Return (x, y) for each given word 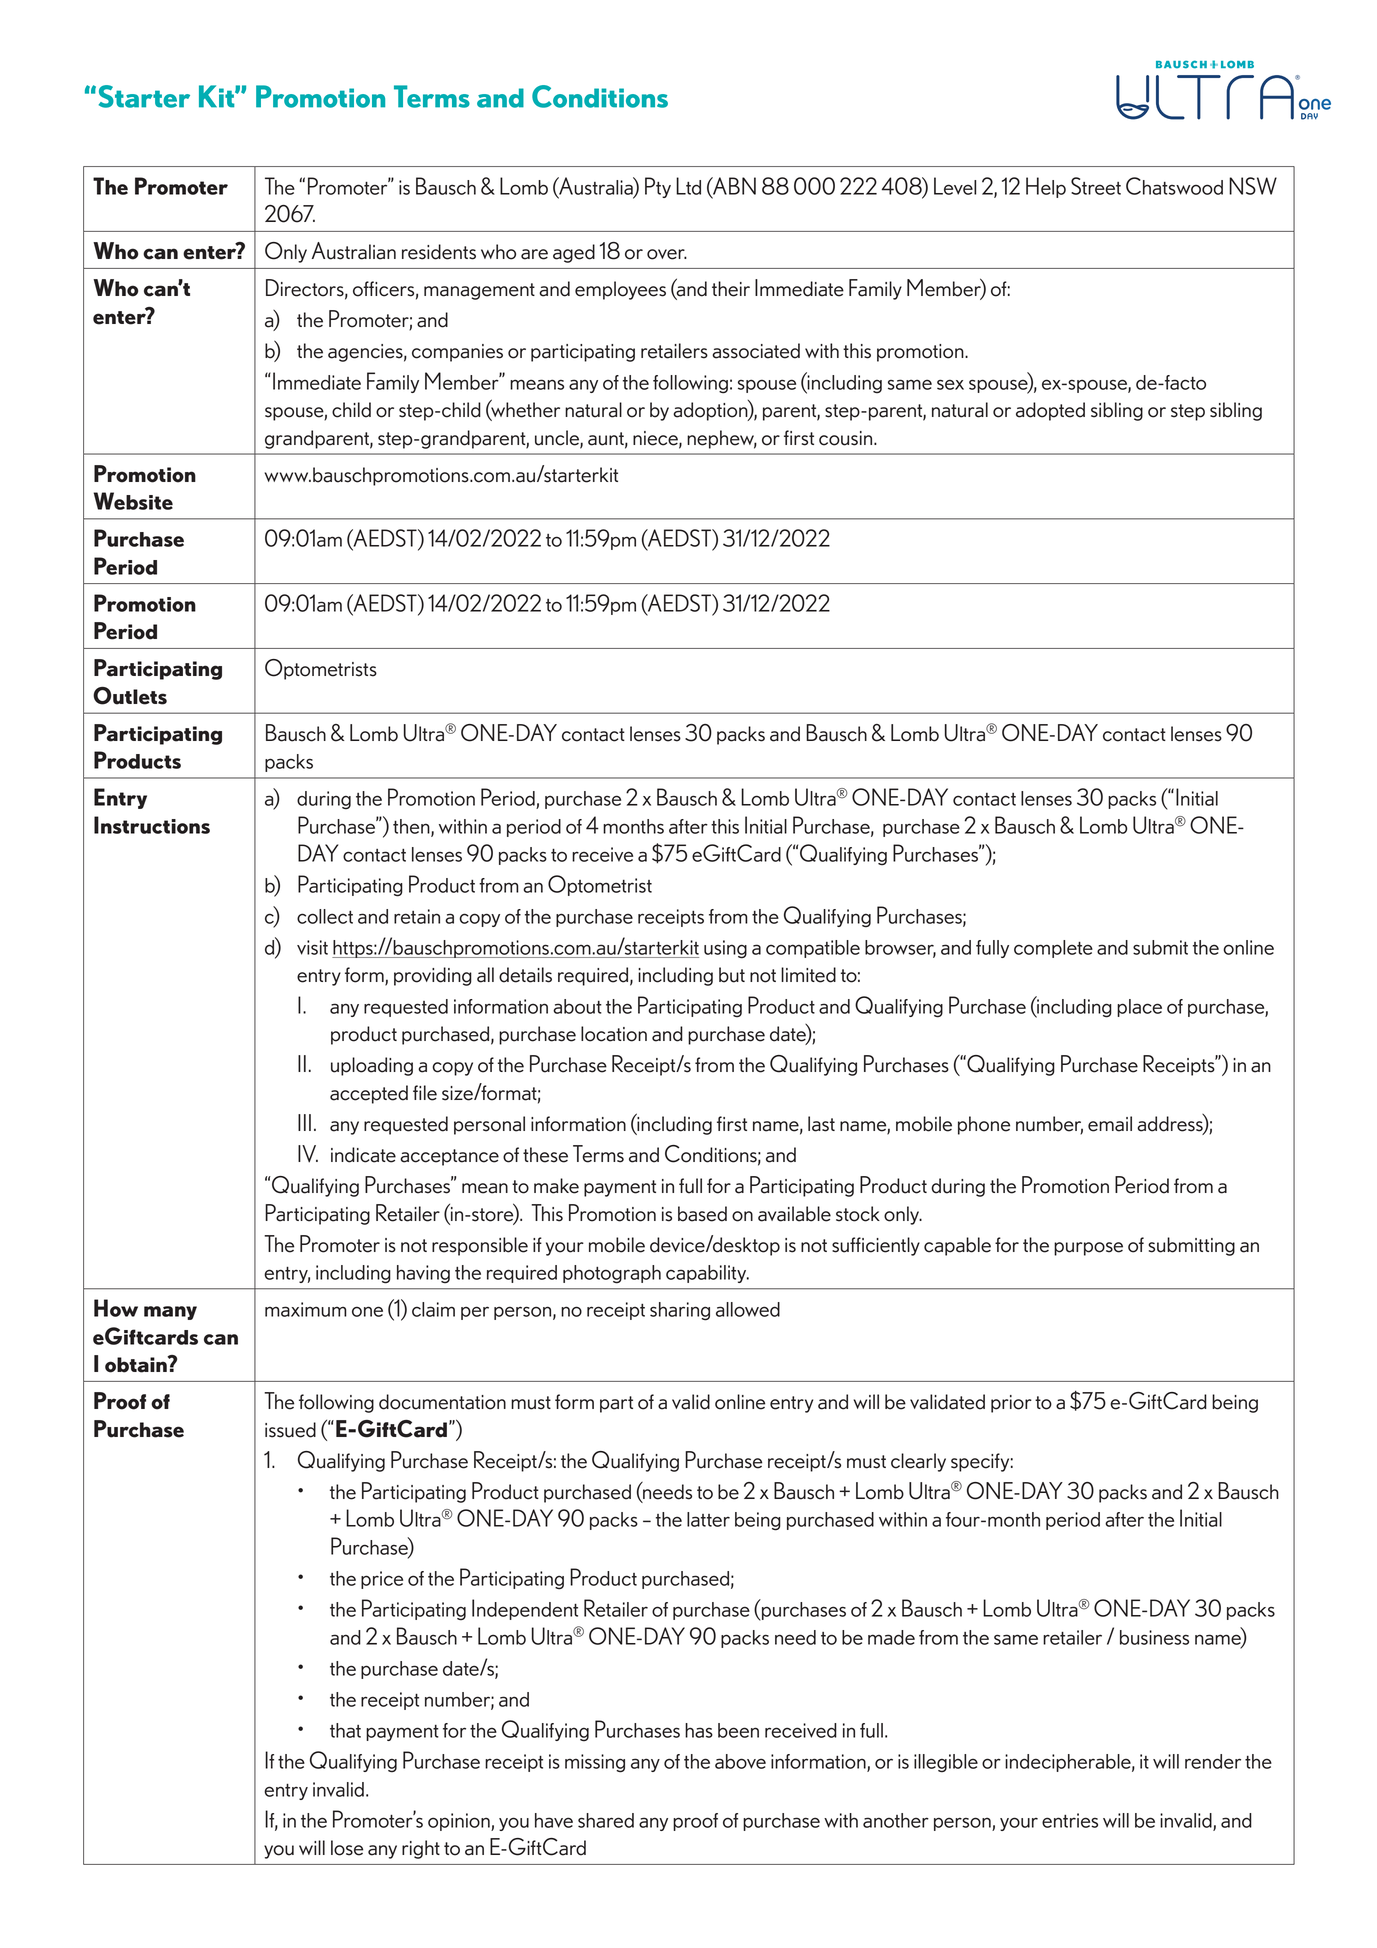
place (1139, 1008)
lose (347, 1848)
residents (439, 252)
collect (325, 916)
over (667, 254)
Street (1096, 186)
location (614, 1034)
